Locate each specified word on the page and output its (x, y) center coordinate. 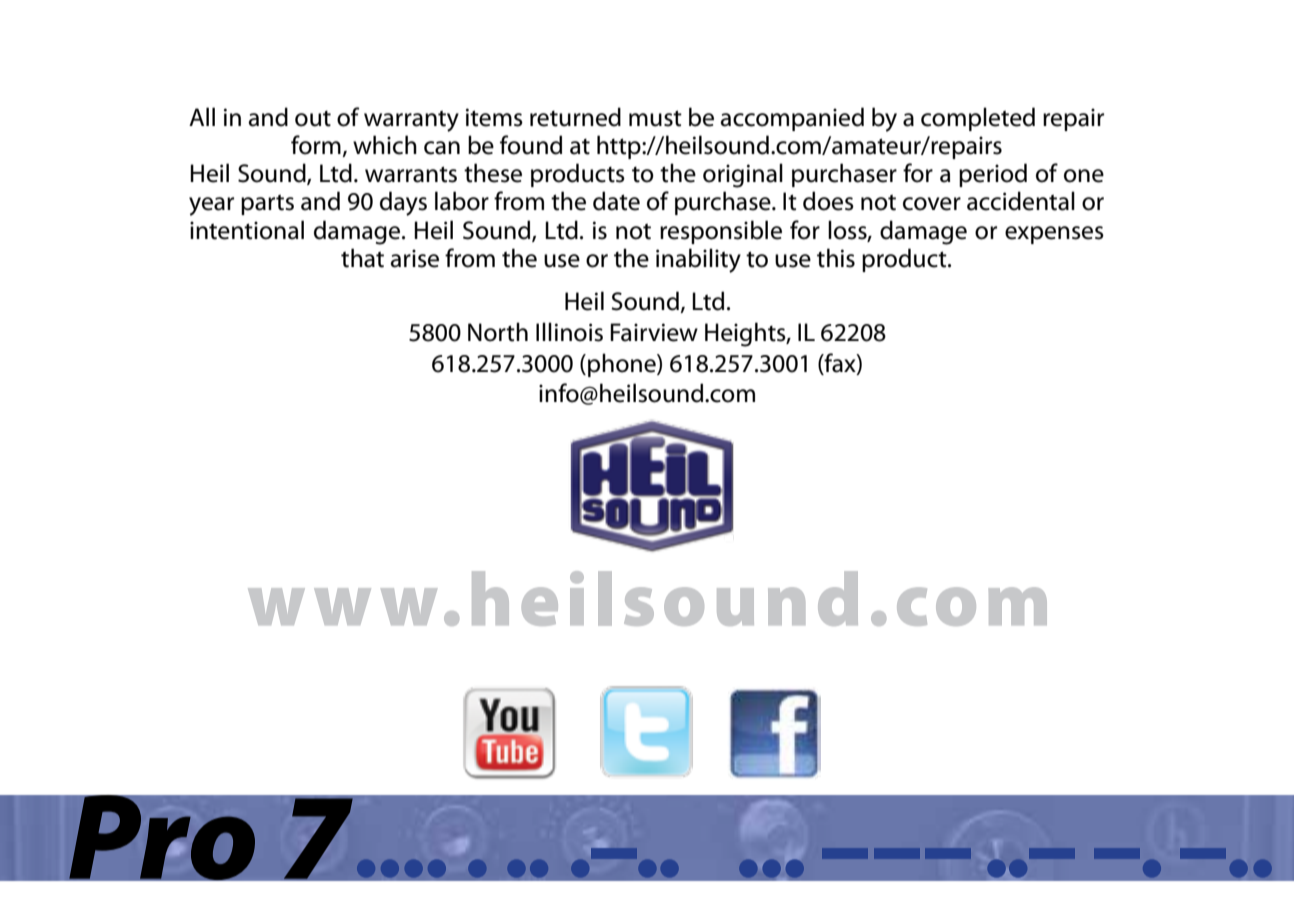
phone (623, 365)
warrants (411, 174)
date (616, 201)
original (743, 175)
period (993, 175)
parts (267, 204)
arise (414, 258)
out (313, 119)
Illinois (569, 332)
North (498, 332)
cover (932, 204)
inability (698, 260)
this (836, 258)
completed (978, 119)
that (362, 258)
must (655, 118)
